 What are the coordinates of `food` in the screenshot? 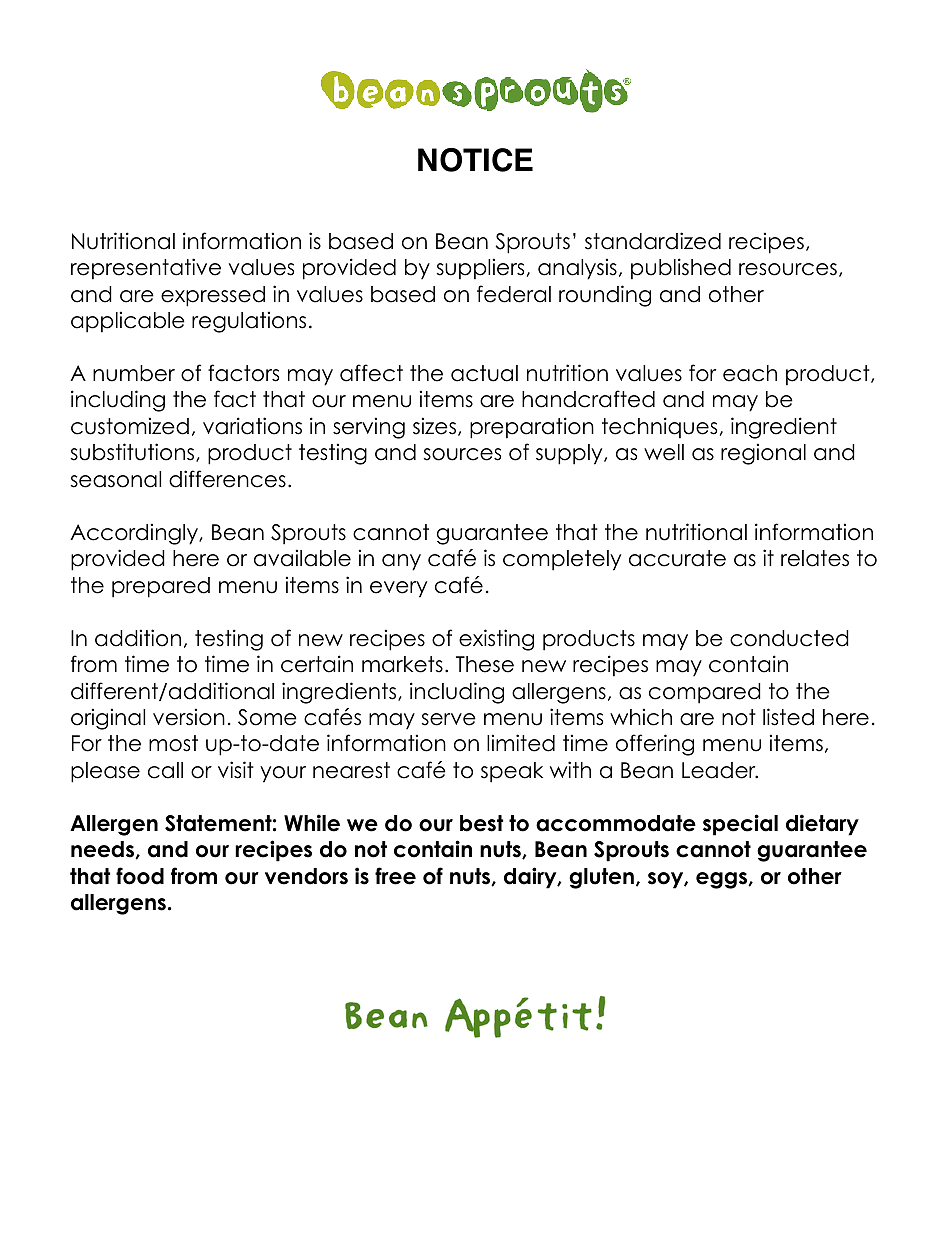 It's located at (140, 876).
